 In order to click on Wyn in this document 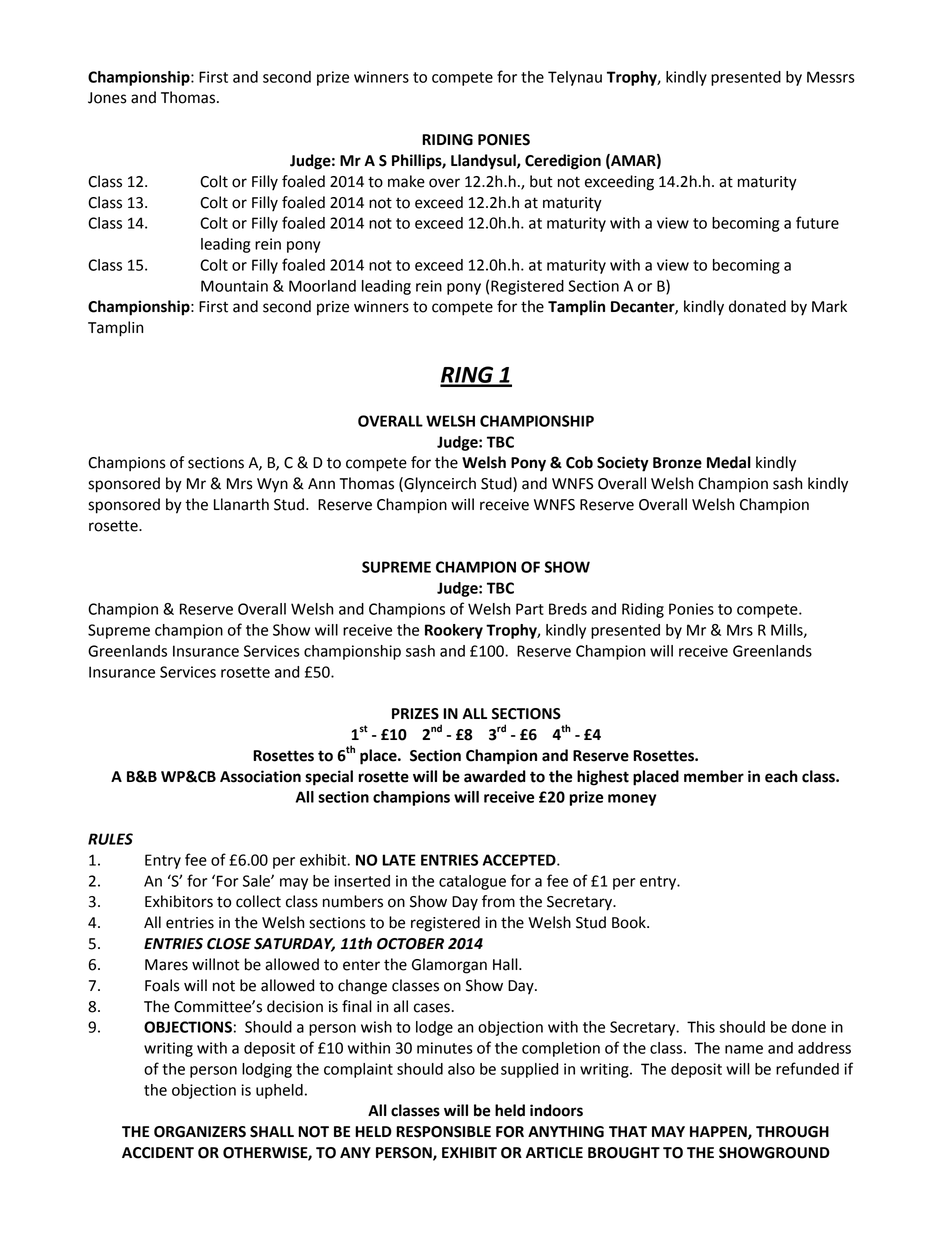, I will do `click(272, 485)`.
